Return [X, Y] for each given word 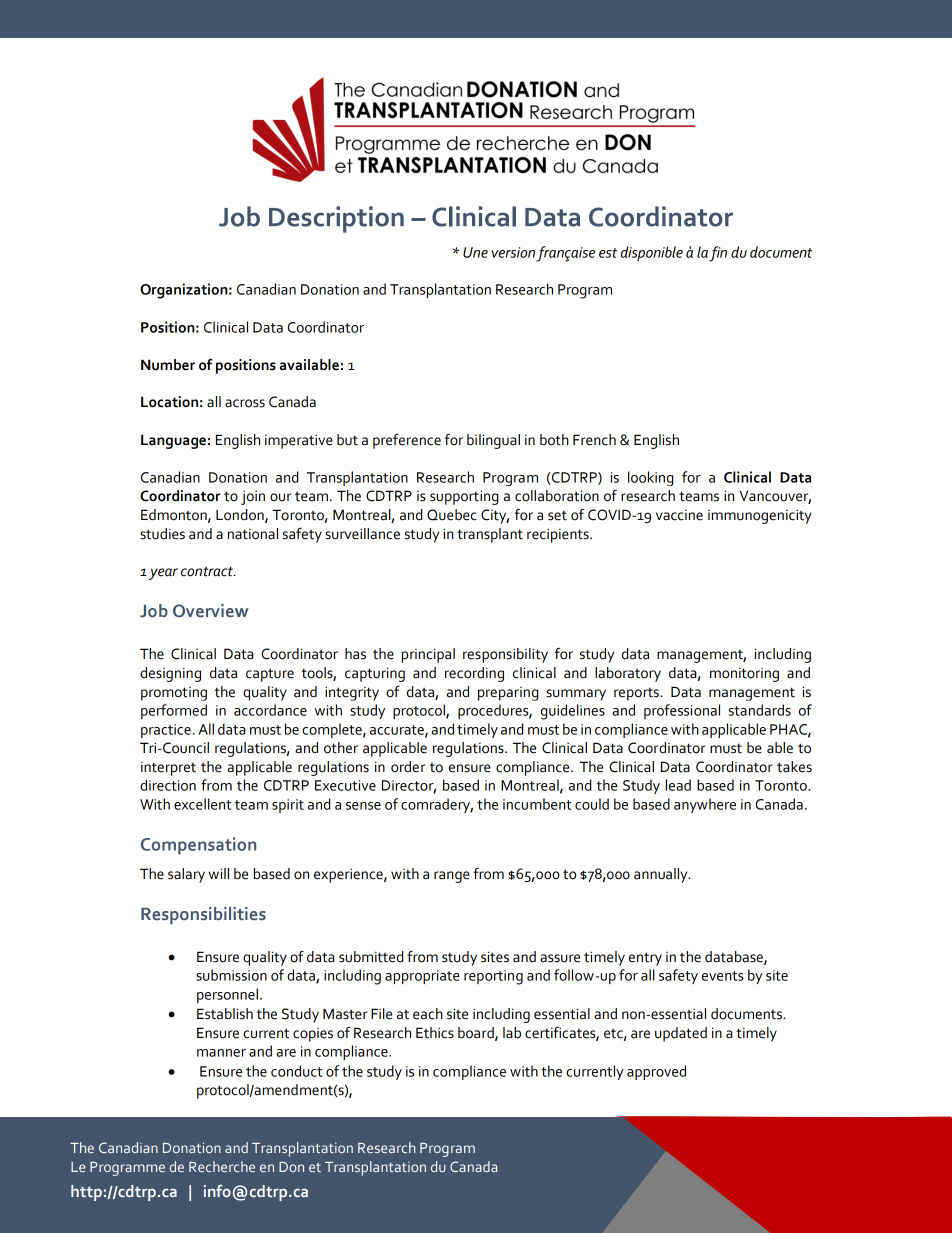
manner [221, 1053]
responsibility [505, 655]
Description [336, 219]
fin [718, 254]
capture [270, 675]
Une [475, 252]
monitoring [744, 675]
